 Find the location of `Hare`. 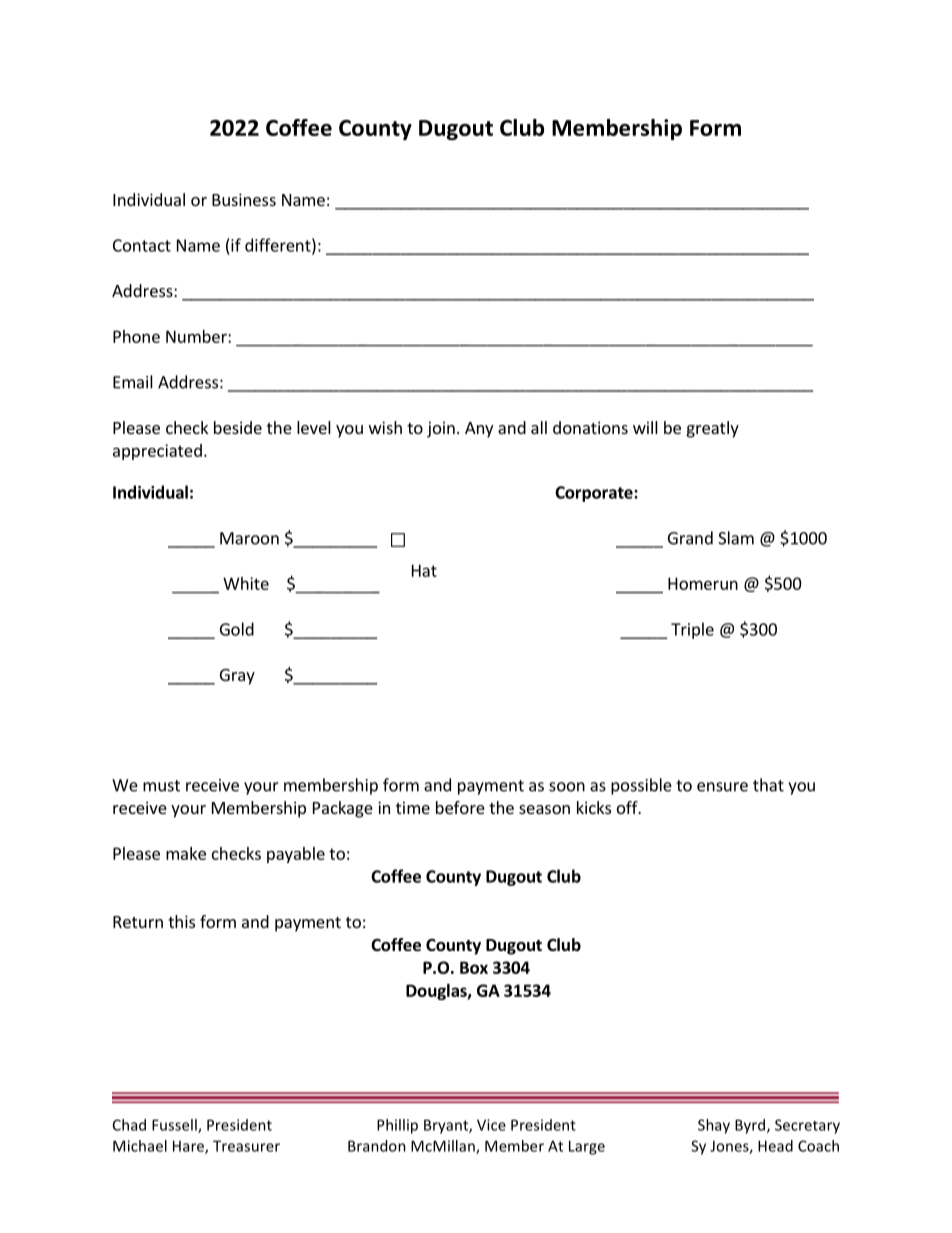

Hare is located at coordinates (189, 1147).
